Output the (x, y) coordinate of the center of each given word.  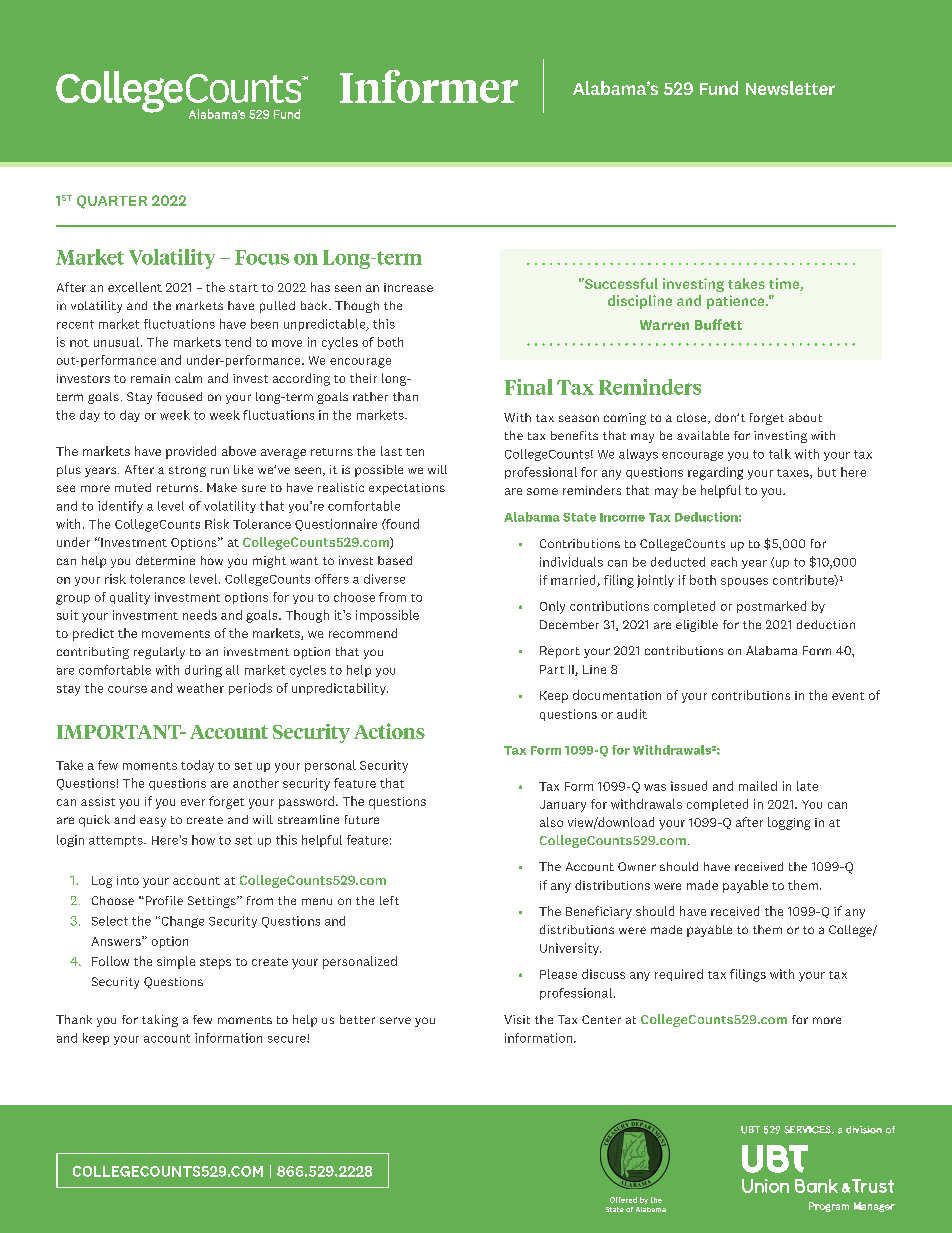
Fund (719, 88)
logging (789, 823)
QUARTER (112, 202)
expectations (407, 489)
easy (153, 822)
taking (160, 1021)
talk (780, 454)
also (551, 822)
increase (408, 287)
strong (187, 471)
